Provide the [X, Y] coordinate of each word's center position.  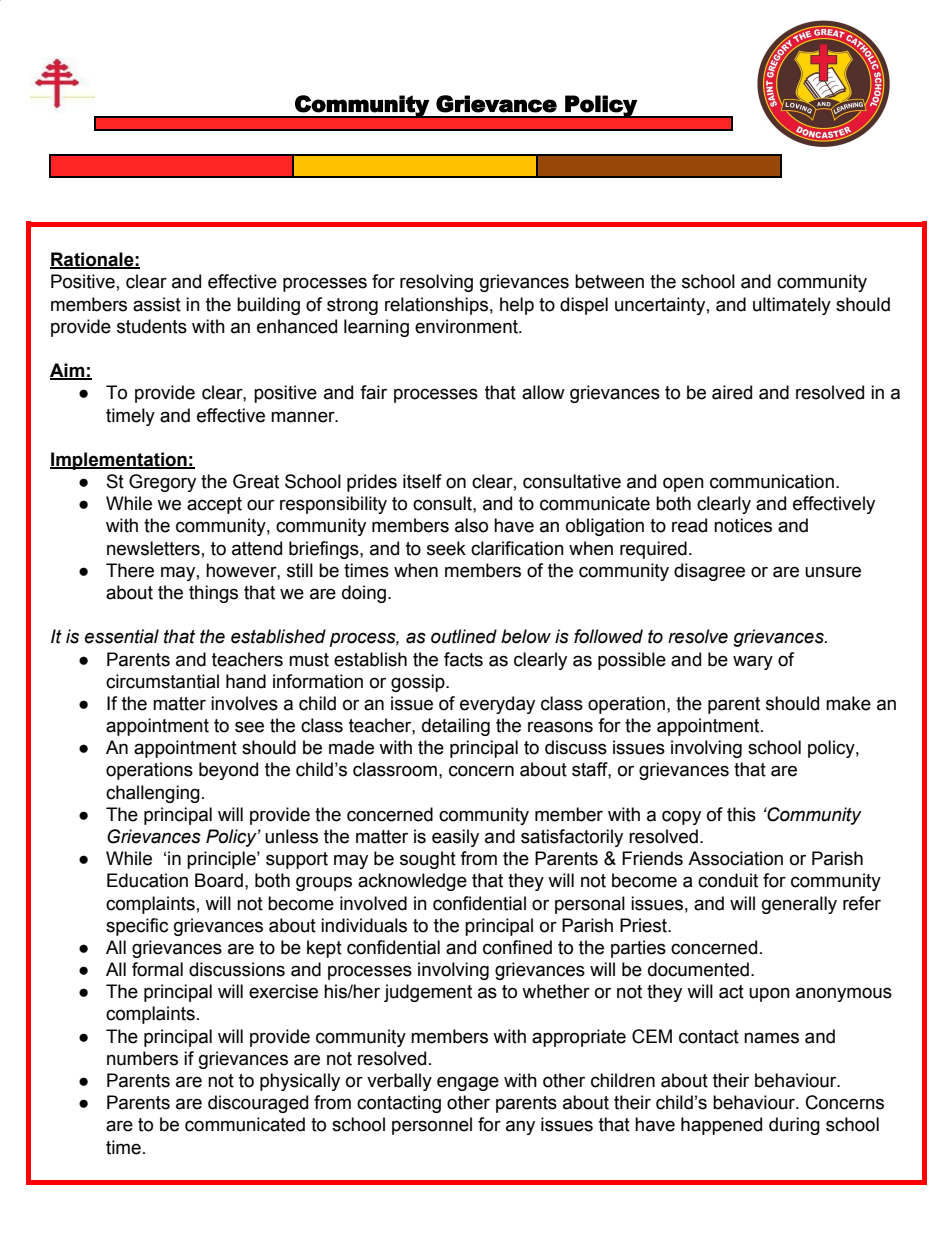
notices [743, 525]
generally [799, 905]
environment [467, 326]
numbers [142, 1058]
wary [753, 662]
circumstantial [162, 681]
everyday [497, 705]
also [471, 525]
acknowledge [412, 882]
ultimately [792, 306]
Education [147, 880]
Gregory [162, 483]
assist [157, 304]
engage [468, 1083]
